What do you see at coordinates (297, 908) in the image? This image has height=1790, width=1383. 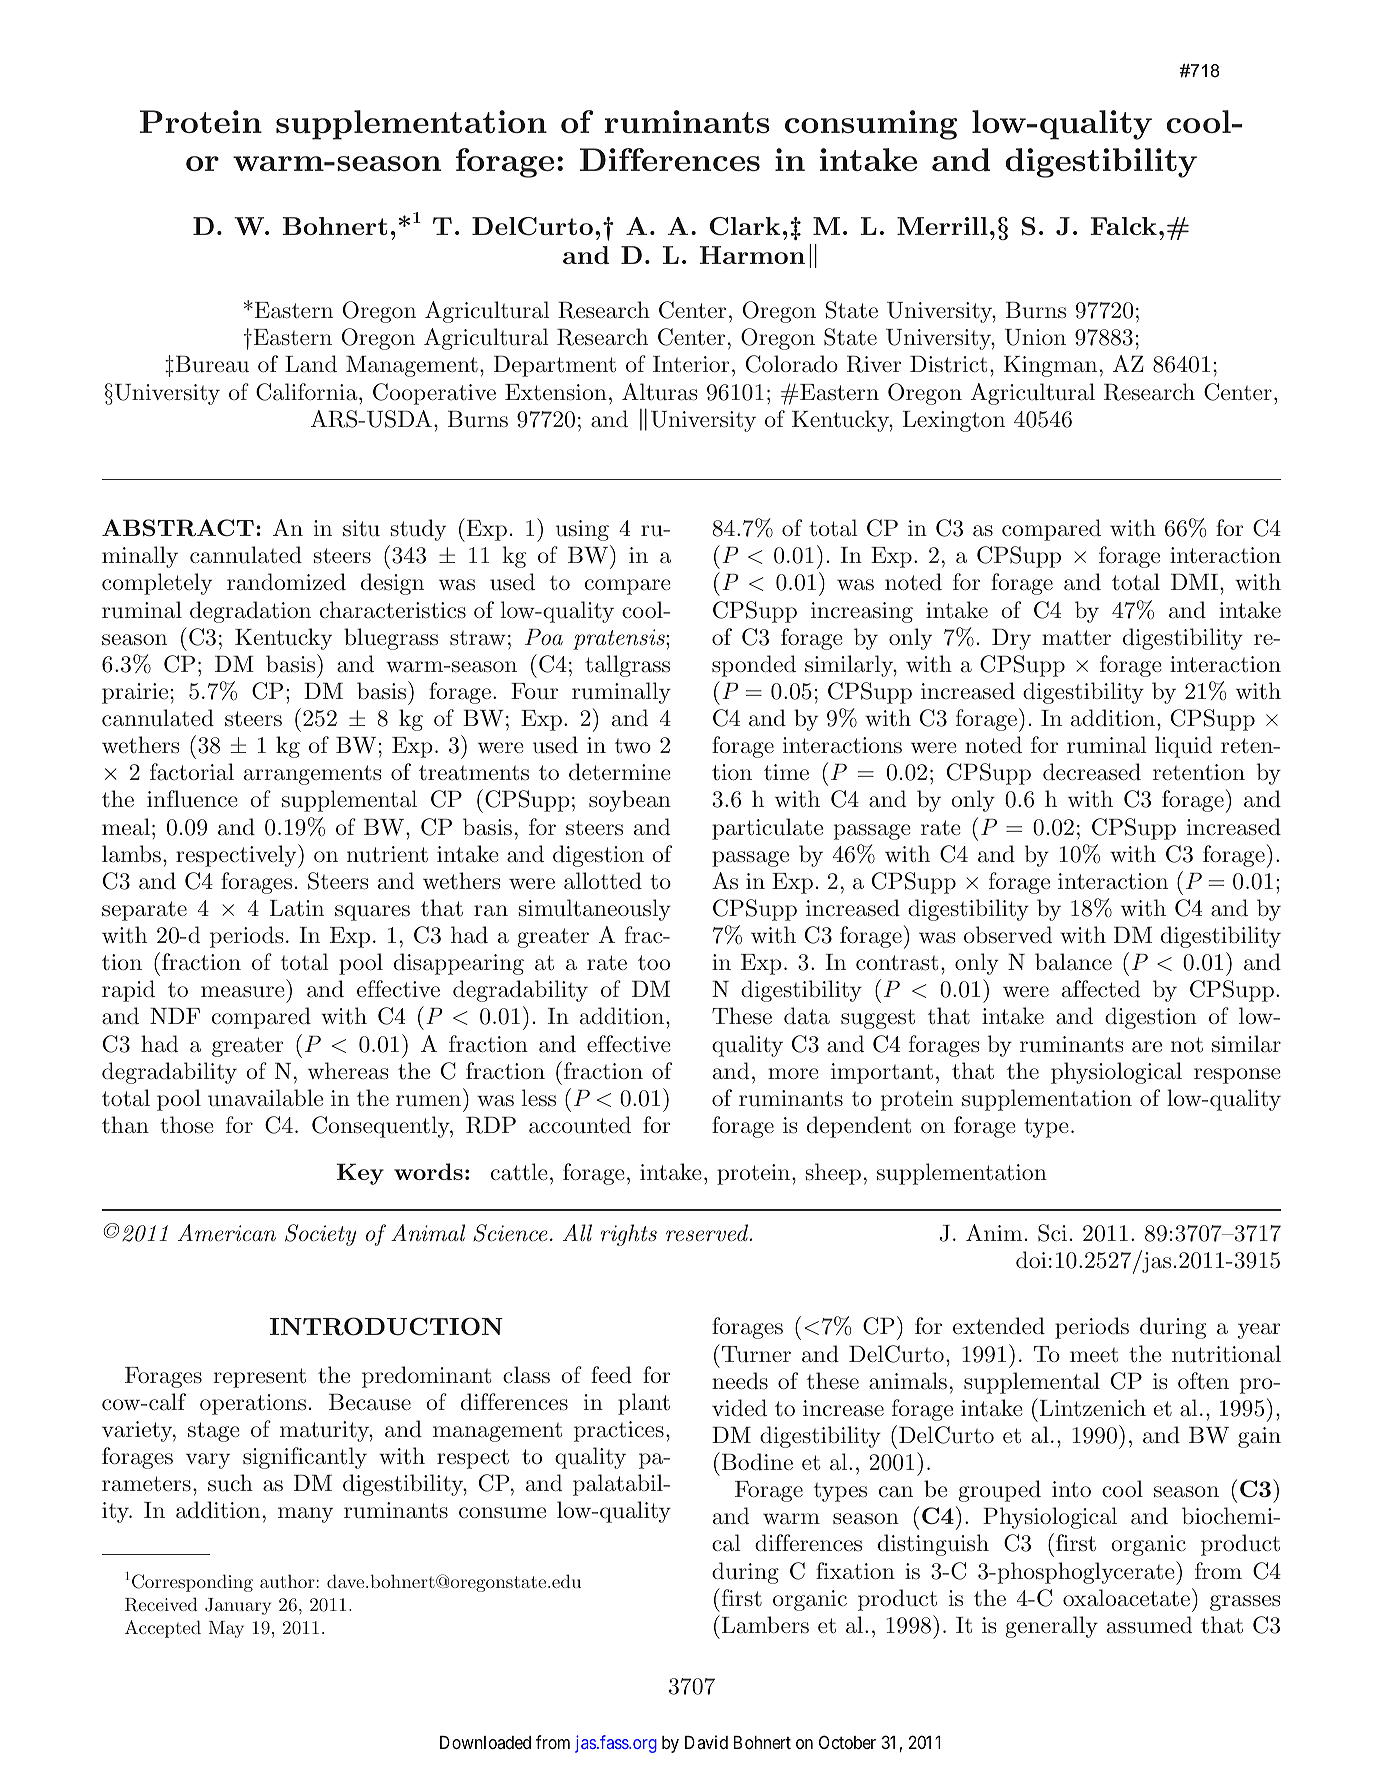 I see `Latin` at bounding box center [297, 908].
